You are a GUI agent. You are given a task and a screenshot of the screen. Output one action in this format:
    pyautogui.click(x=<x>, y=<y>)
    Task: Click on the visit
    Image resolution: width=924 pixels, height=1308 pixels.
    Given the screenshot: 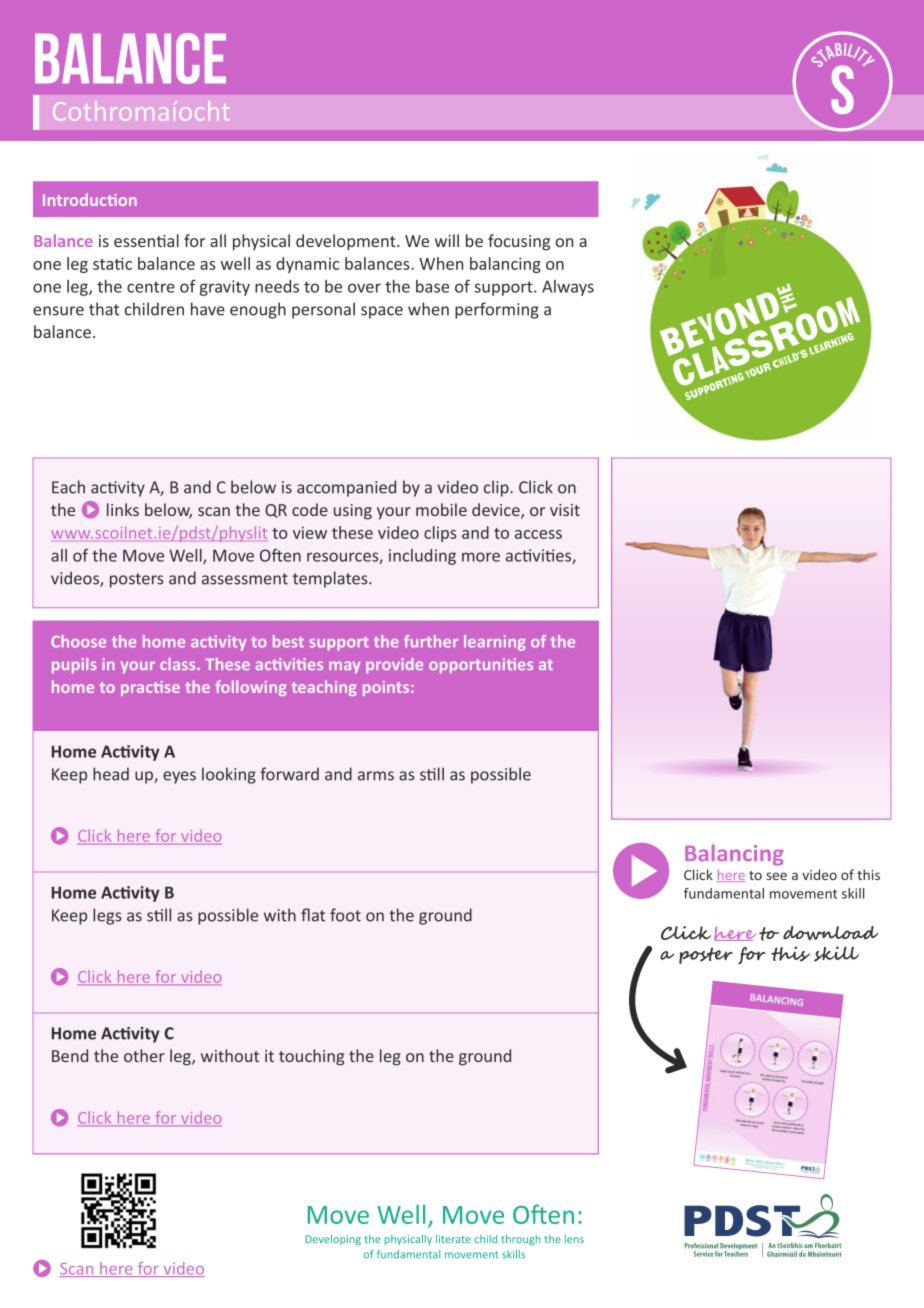 What is the action you would take?
    pyautogui.click(x=565, y=510)
